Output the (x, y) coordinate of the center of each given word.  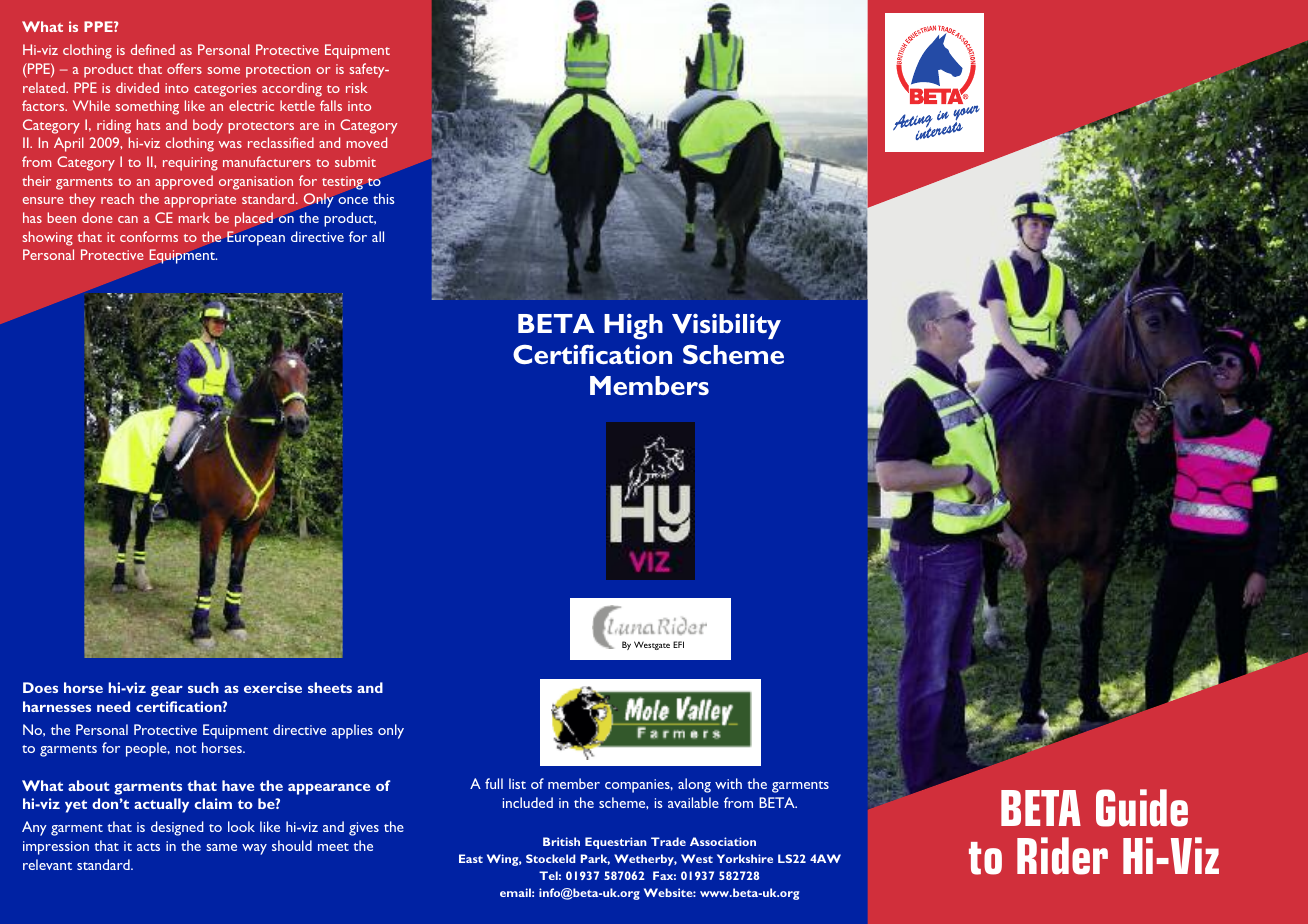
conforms (149, 236)
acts (148, 847)
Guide (1142, 808)
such (203, 687)
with (728, 783)
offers (184, 68)
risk (356, 87)
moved (367, 142)
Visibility (726, 326)
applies (352, 731)
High (633, 327)
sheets (330, 687)
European (256, 238)
